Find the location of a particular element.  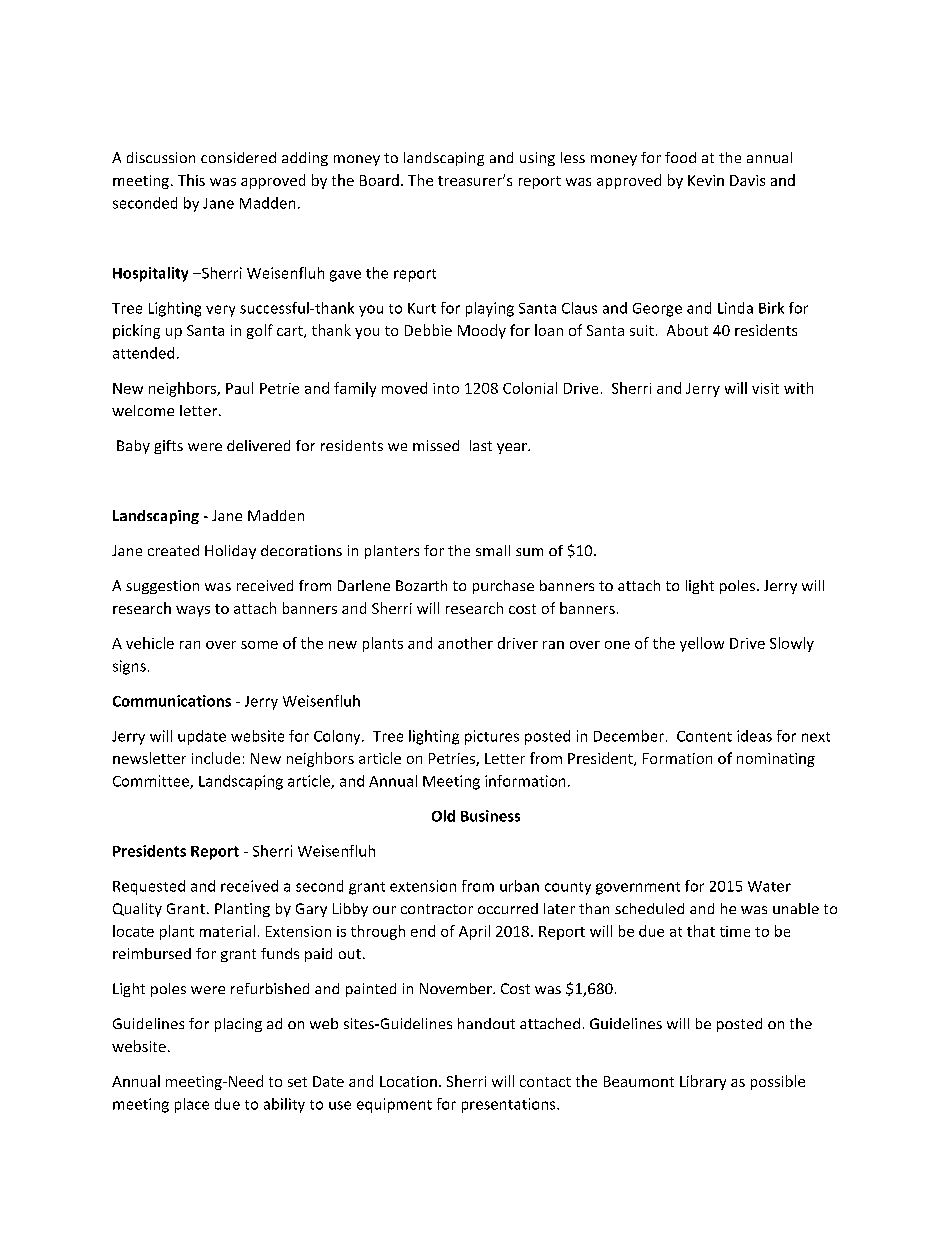

This is located at coordinates (191, 180).
